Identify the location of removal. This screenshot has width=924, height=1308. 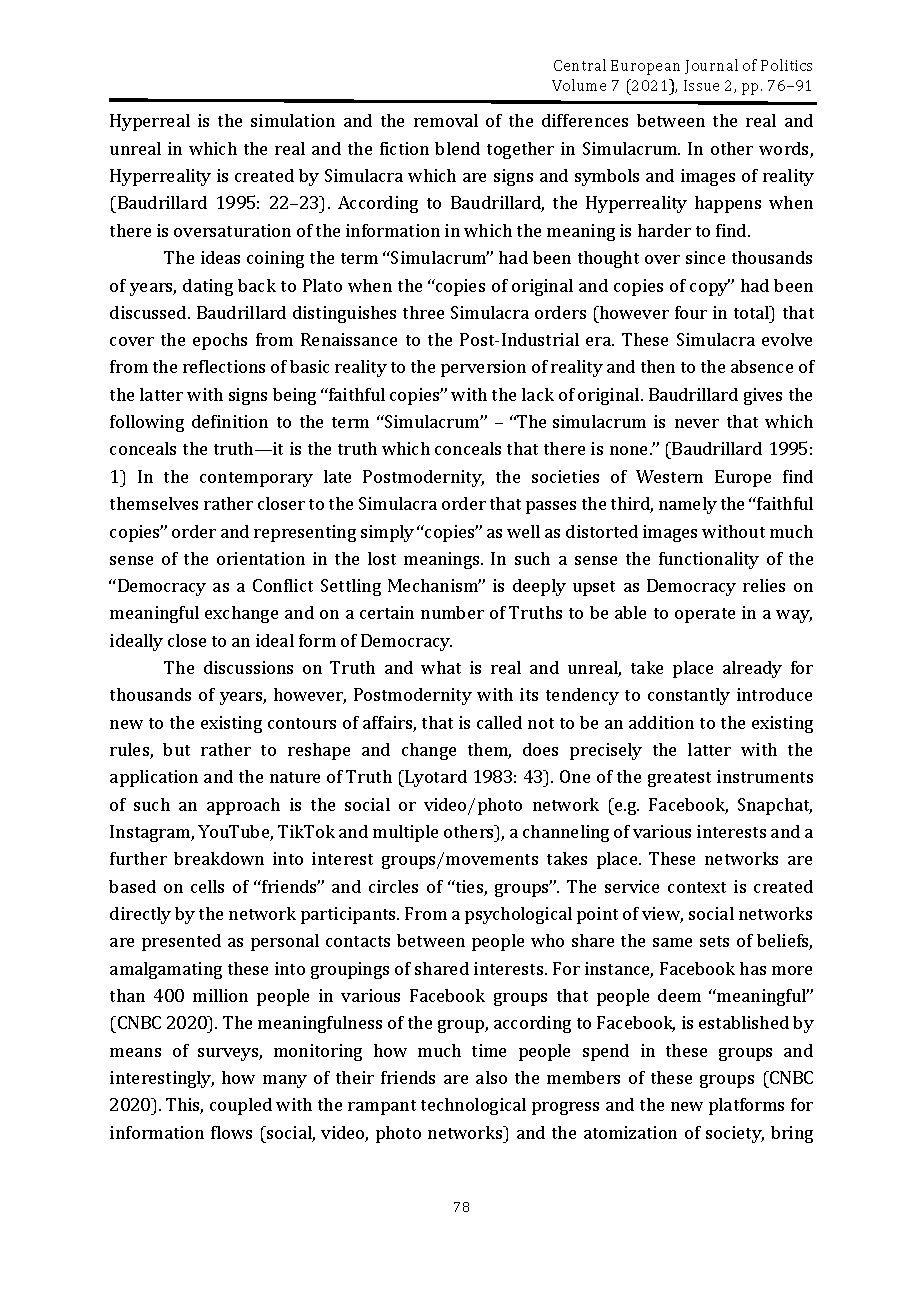
(446, 120).
